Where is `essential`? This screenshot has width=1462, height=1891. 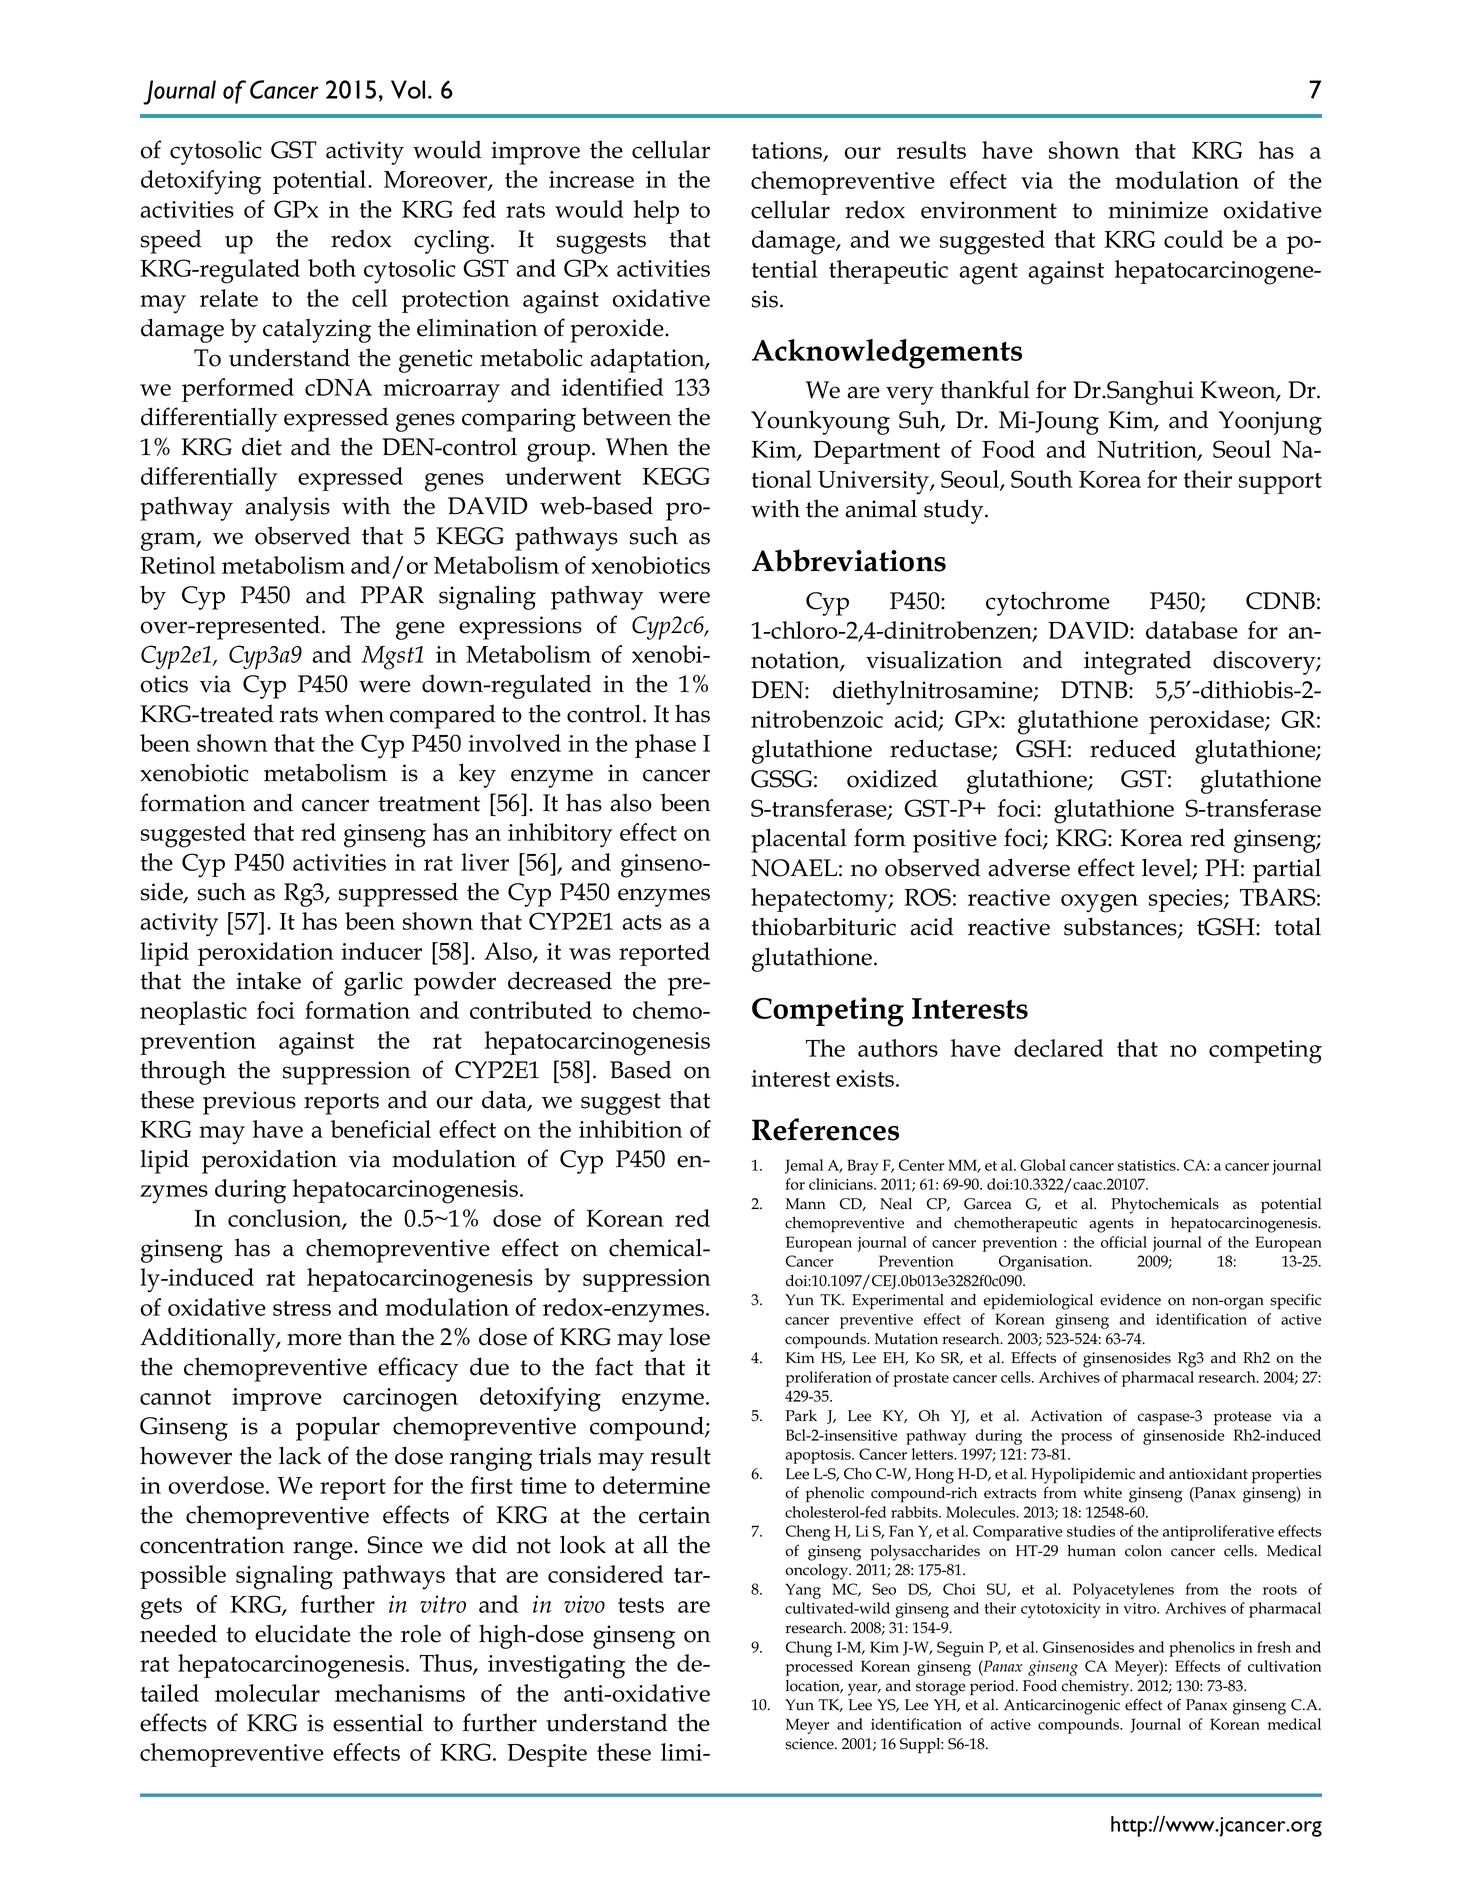 essential is located at coordinates (378, 1722).
